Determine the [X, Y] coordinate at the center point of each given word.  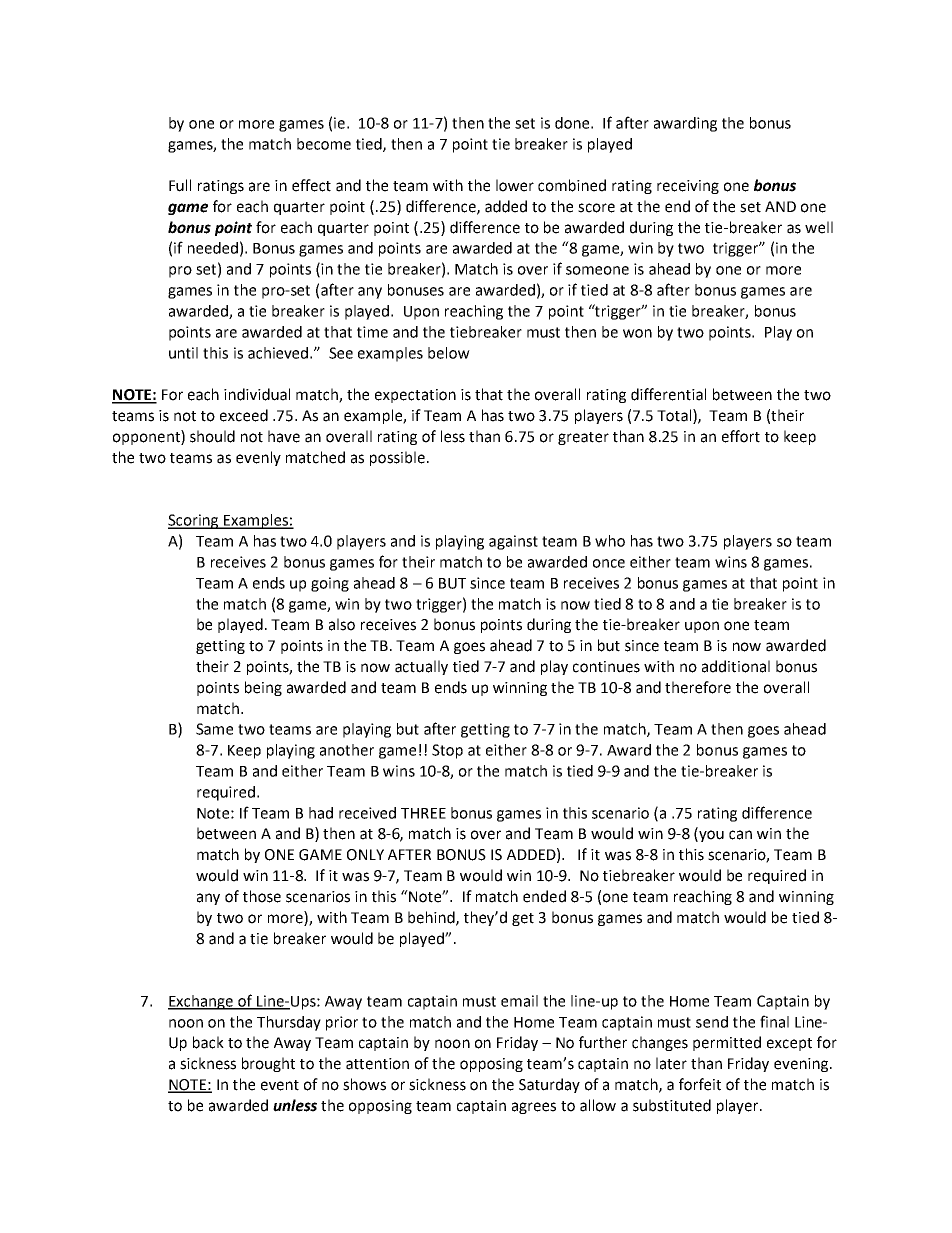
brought [268, 1064]
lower [515, 185]
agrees [534, 1108]
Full [180, 185]
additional [736, 666]
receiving [688, 187]
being [263, 688]
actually [421, 667]
